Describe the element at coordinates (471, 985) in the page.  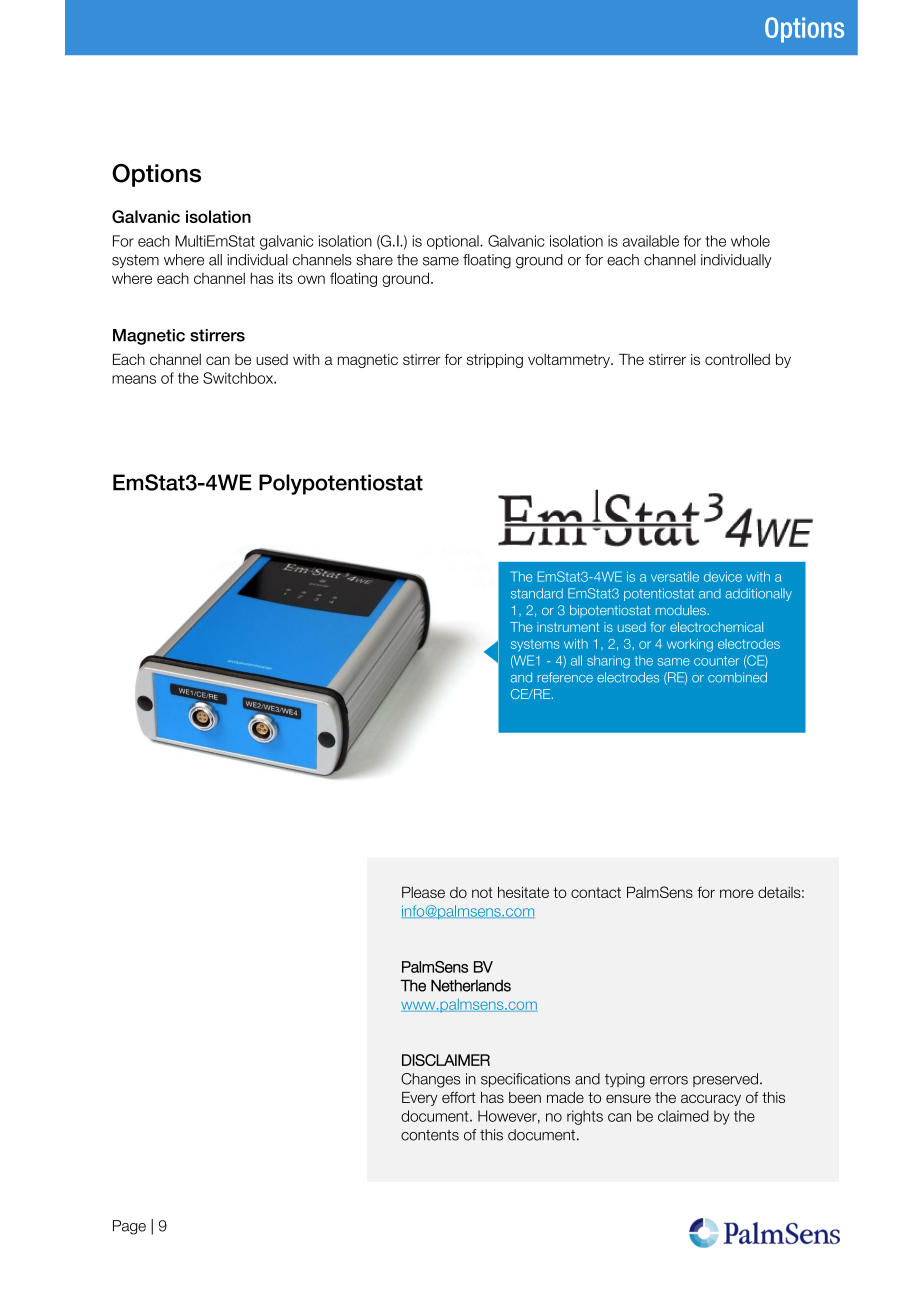
I see `Netherlands` at that location.
